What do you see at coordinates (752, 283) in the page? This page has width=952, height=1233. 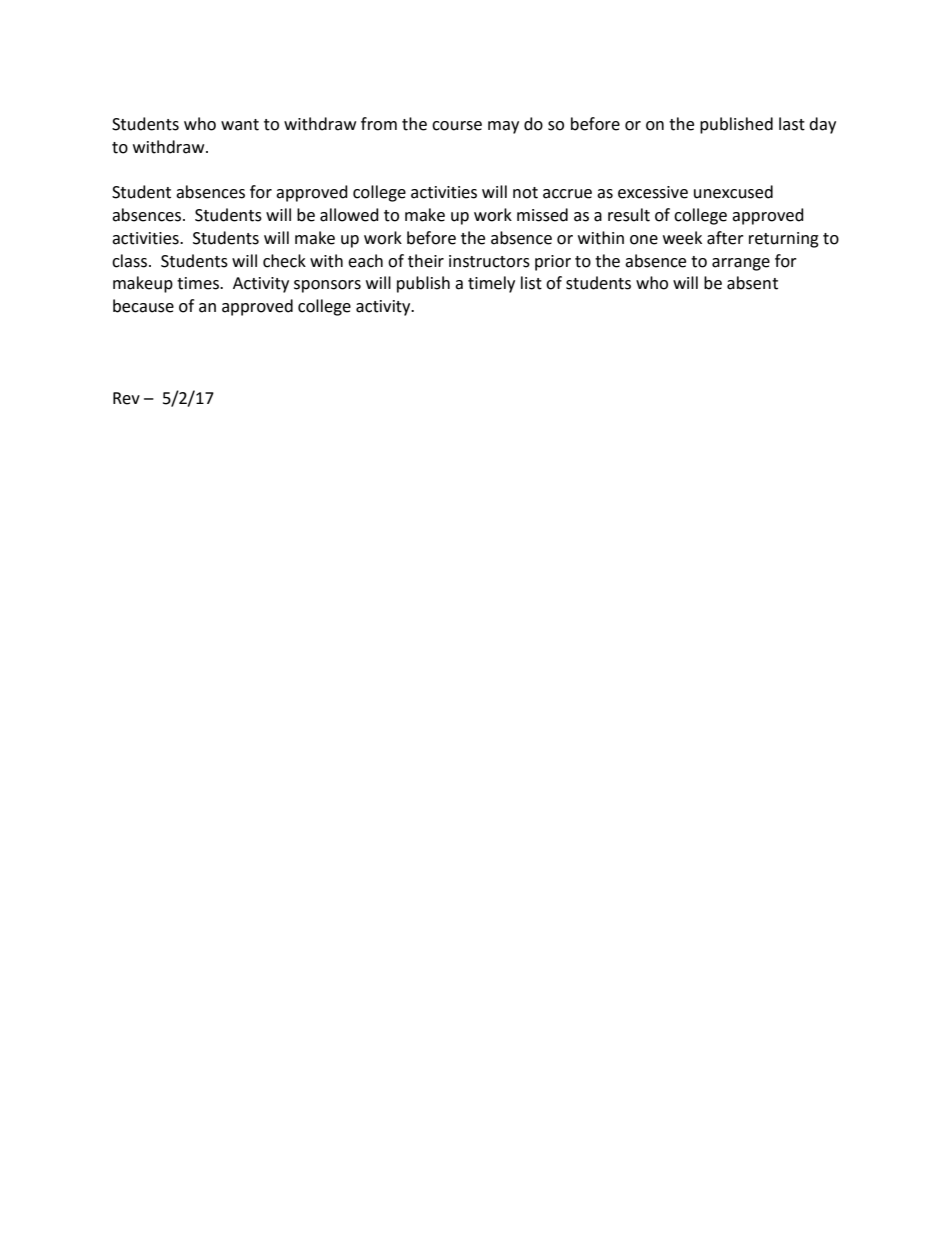 I see `absent` at bounding box center [752, 283].
